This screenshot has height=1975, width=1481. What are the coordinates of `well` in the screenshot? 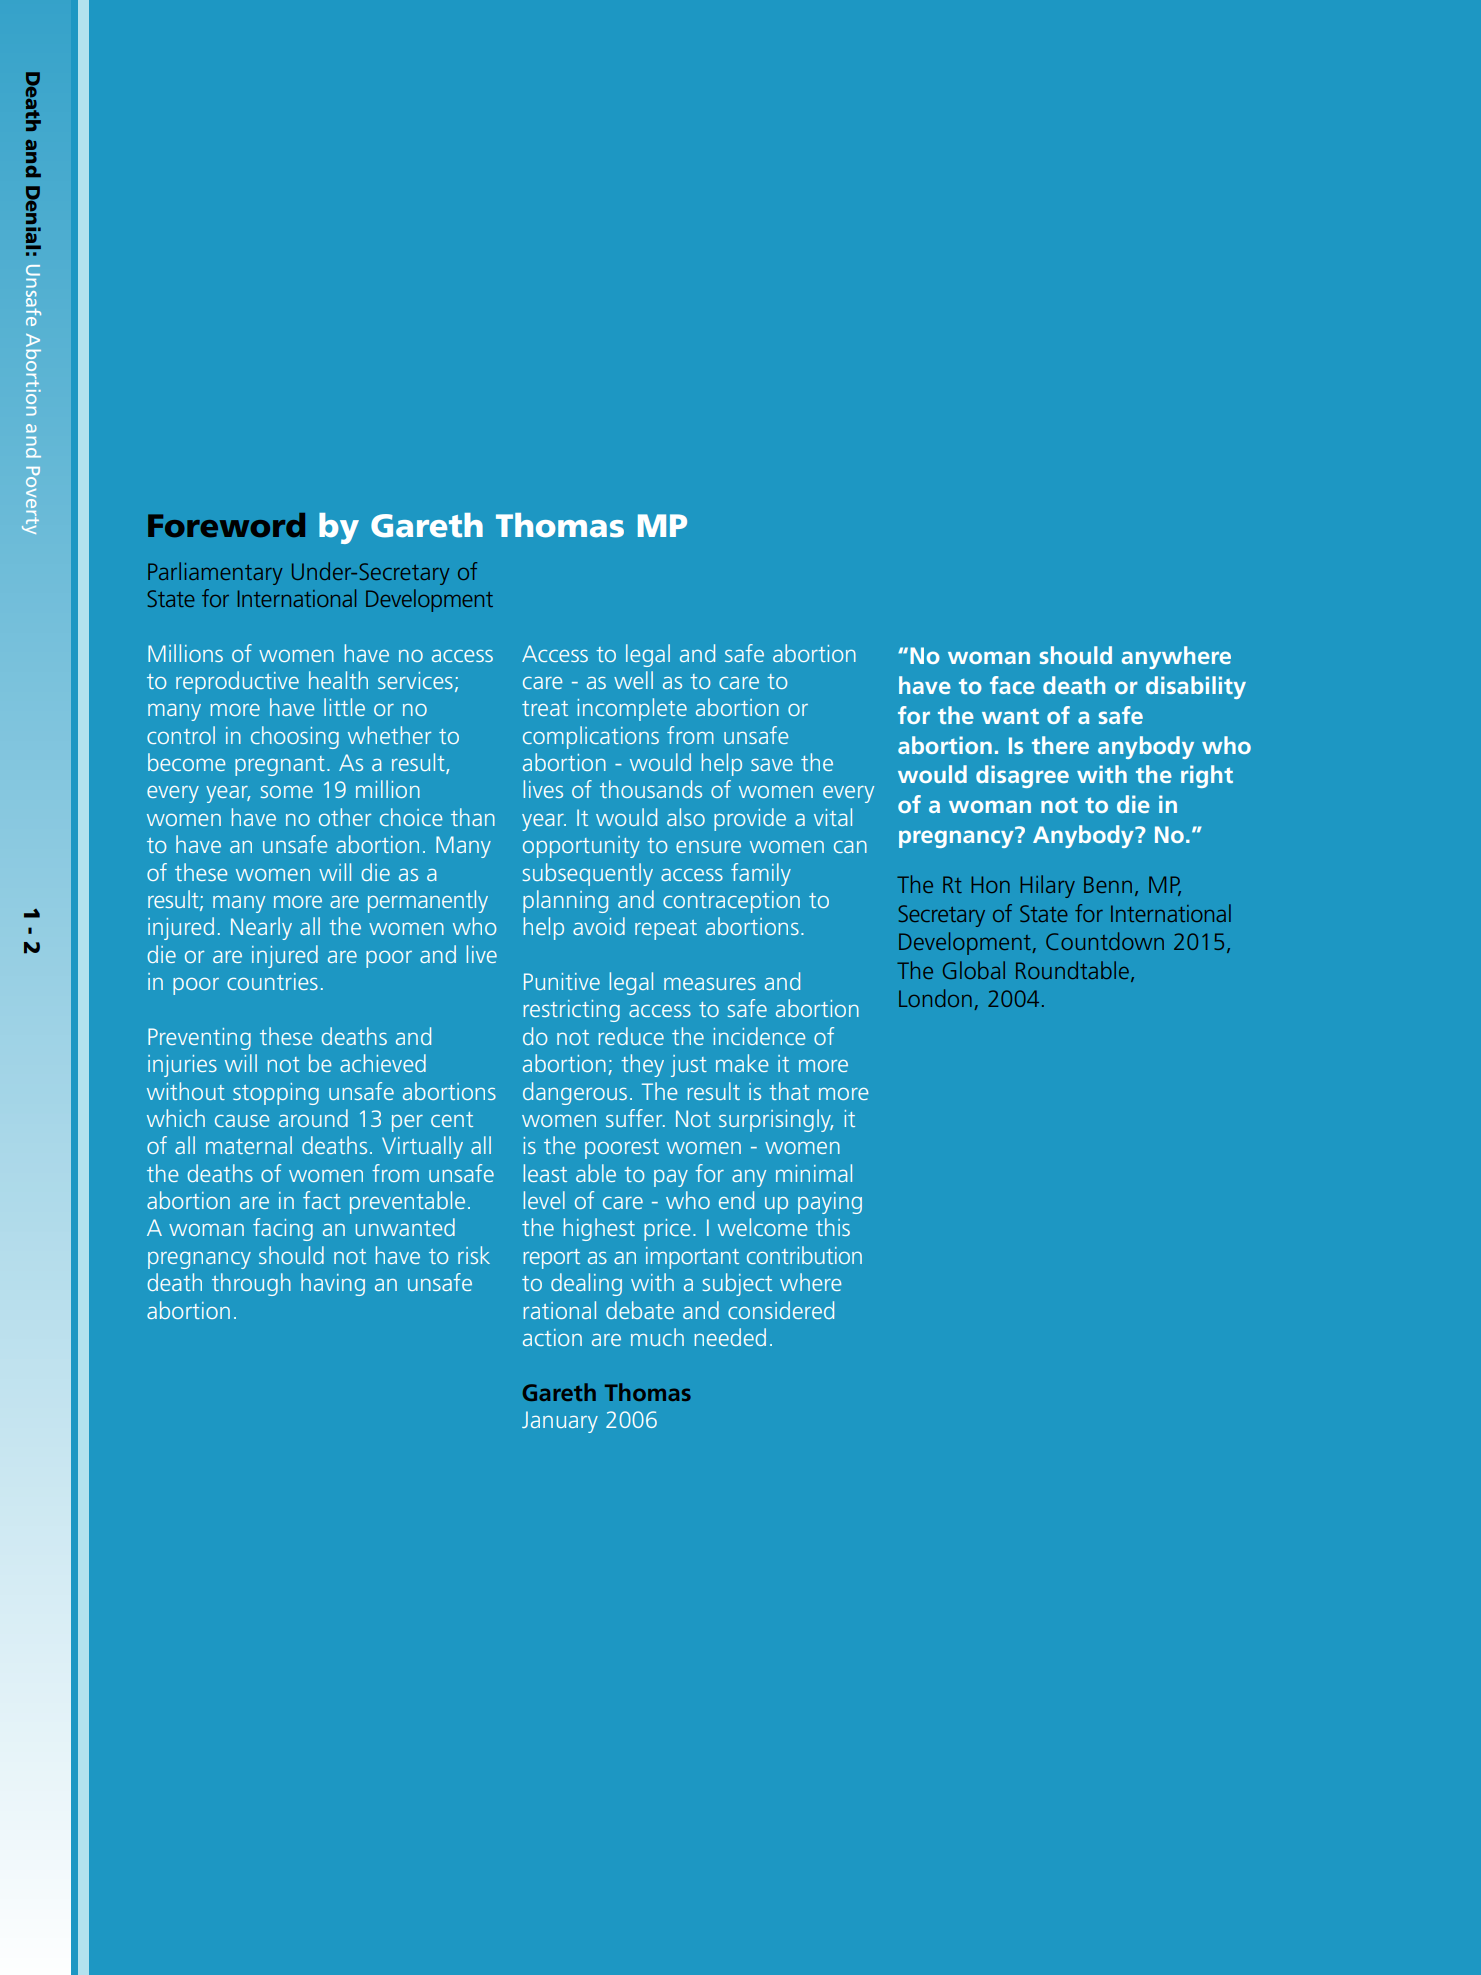 It's located at (633, 680).
